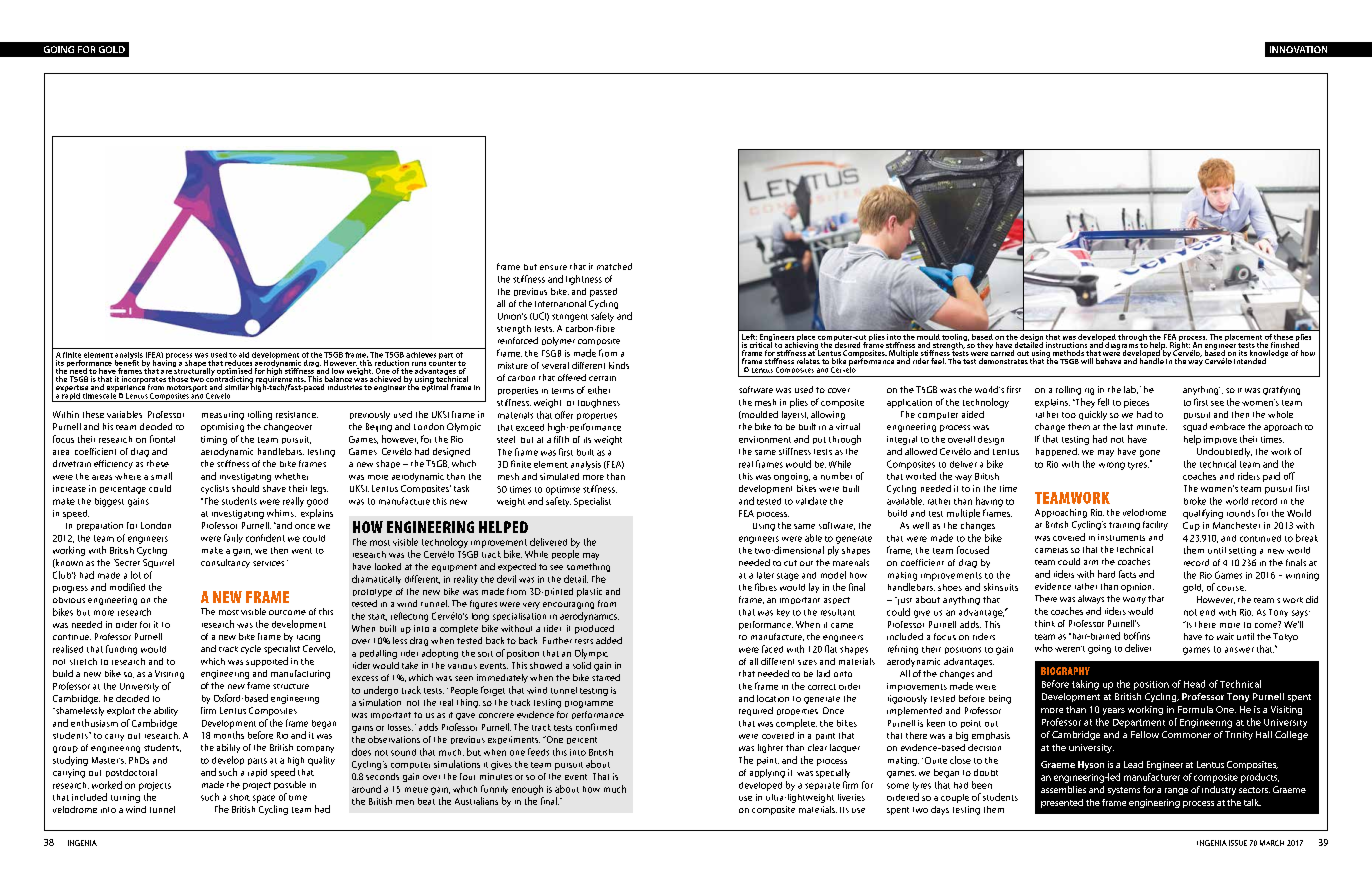 This screenshot has width=1372, height=875. I want to click on timing, so click(214, 440).
